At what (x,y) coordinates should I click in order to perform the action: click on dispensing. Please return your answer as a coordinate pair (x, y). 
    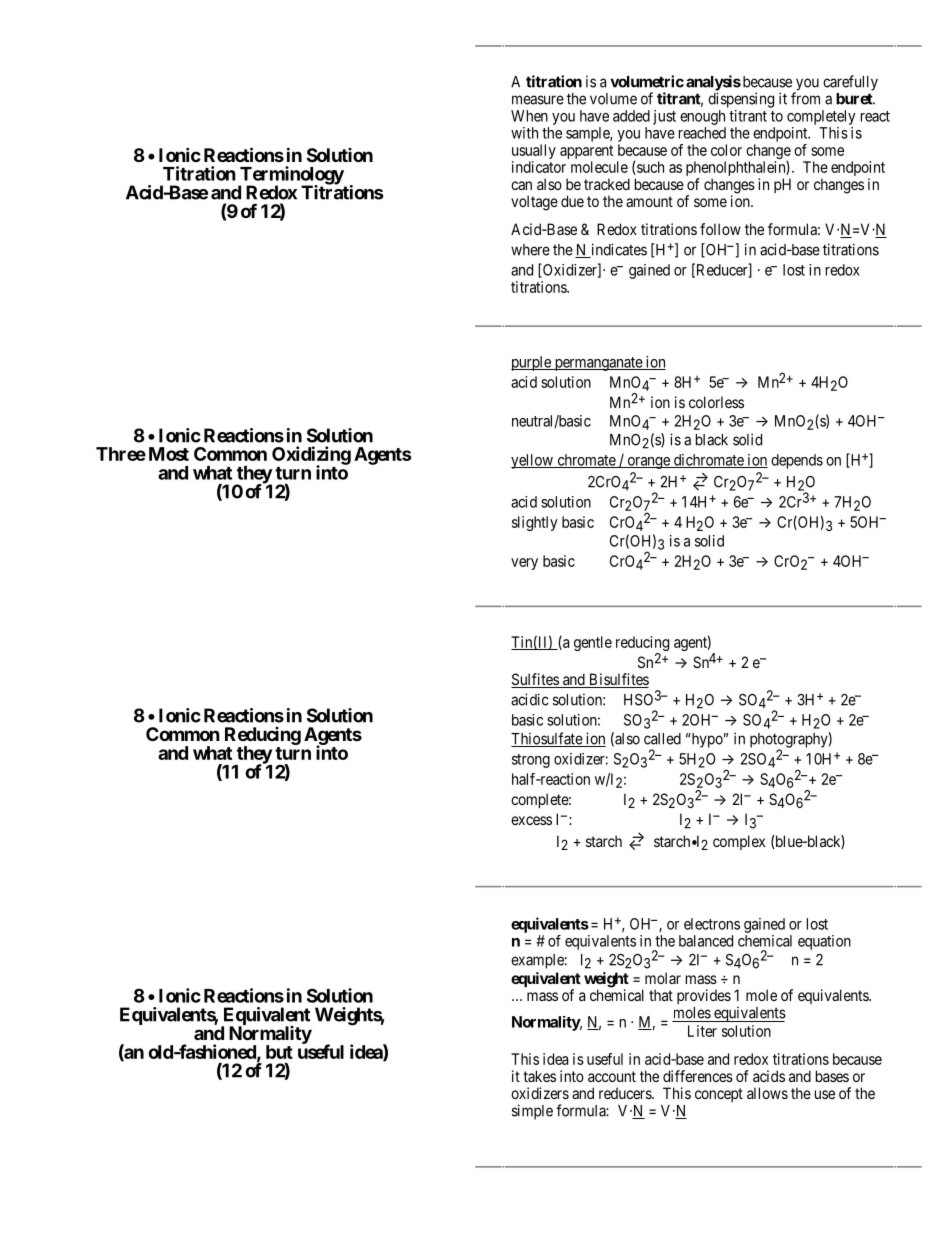
    Looking at the image, I should click on (741, 100).
